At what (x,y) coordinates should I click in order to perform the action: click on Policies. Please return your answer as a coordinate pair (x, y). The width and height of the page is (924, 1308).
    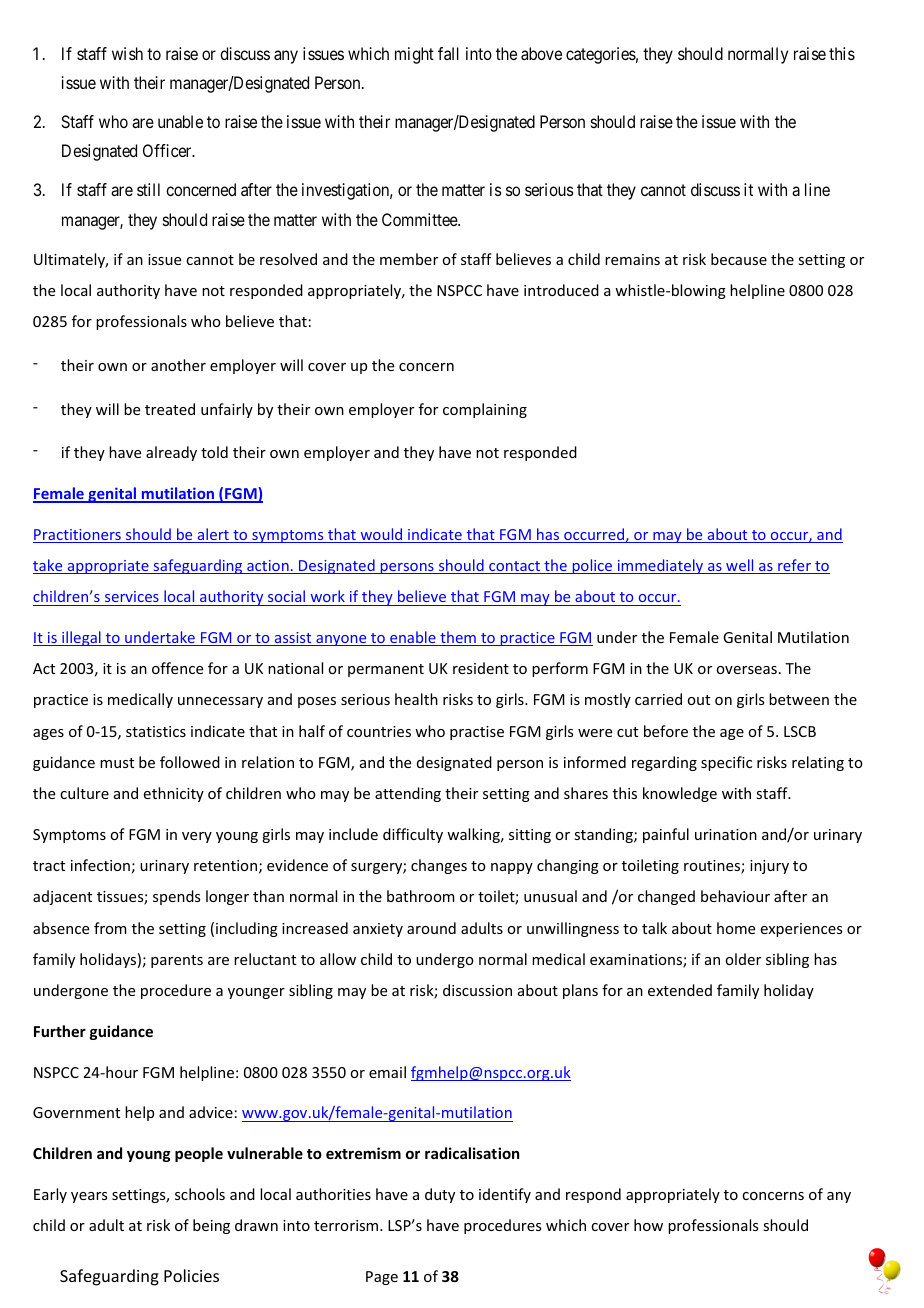
    Looking at the image, I should click on (191, 1275).
